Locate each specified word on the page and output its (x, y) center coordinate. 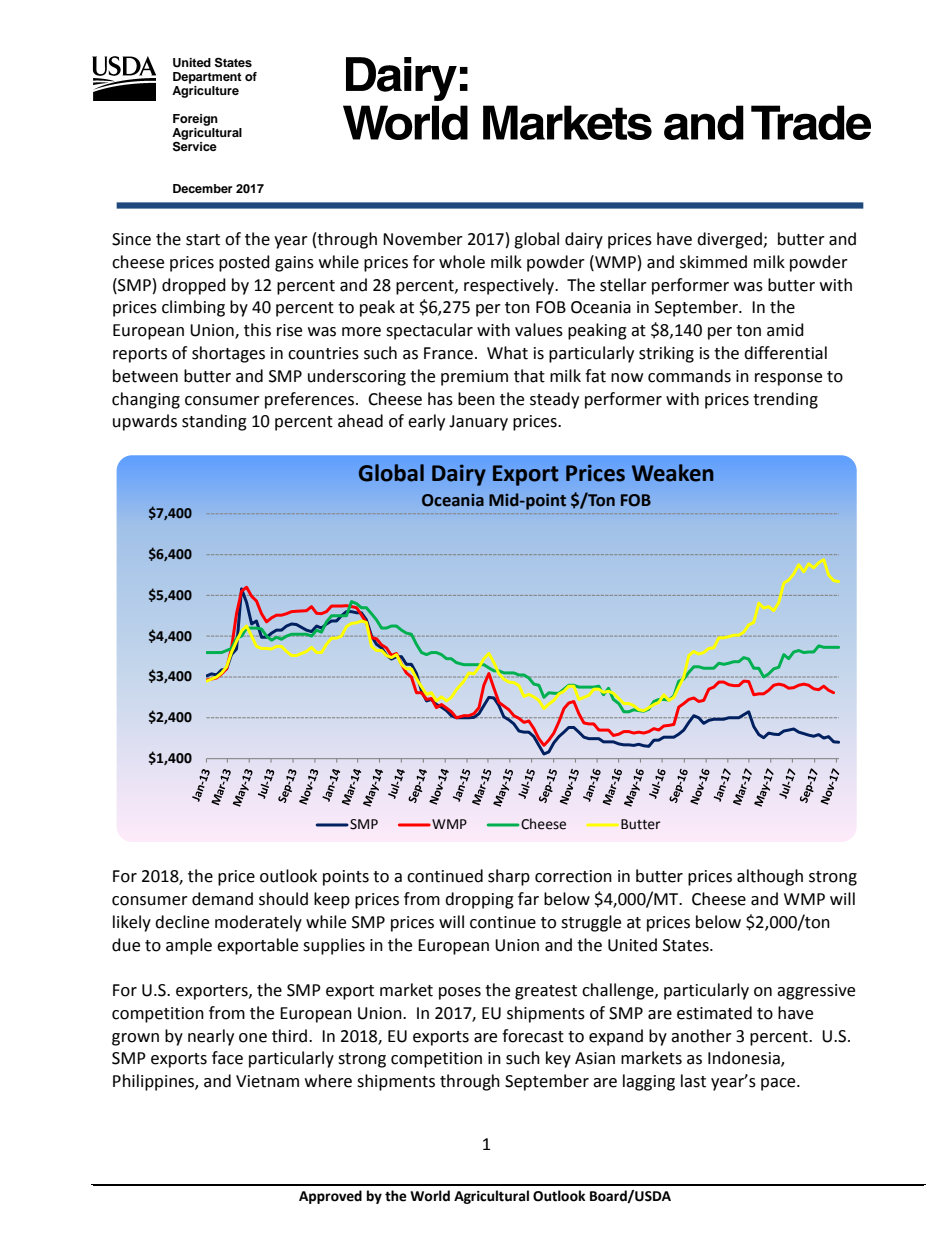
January (478, 423)
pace (779, 1084)
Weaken (673, 473)
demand (222, 899)
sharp (509, 877)
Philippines (154, 1082)
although (770, 877)
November (423, 239)
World (430, 1196)
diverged (730, 240)
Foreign (195, 120)
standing (214, 422)
